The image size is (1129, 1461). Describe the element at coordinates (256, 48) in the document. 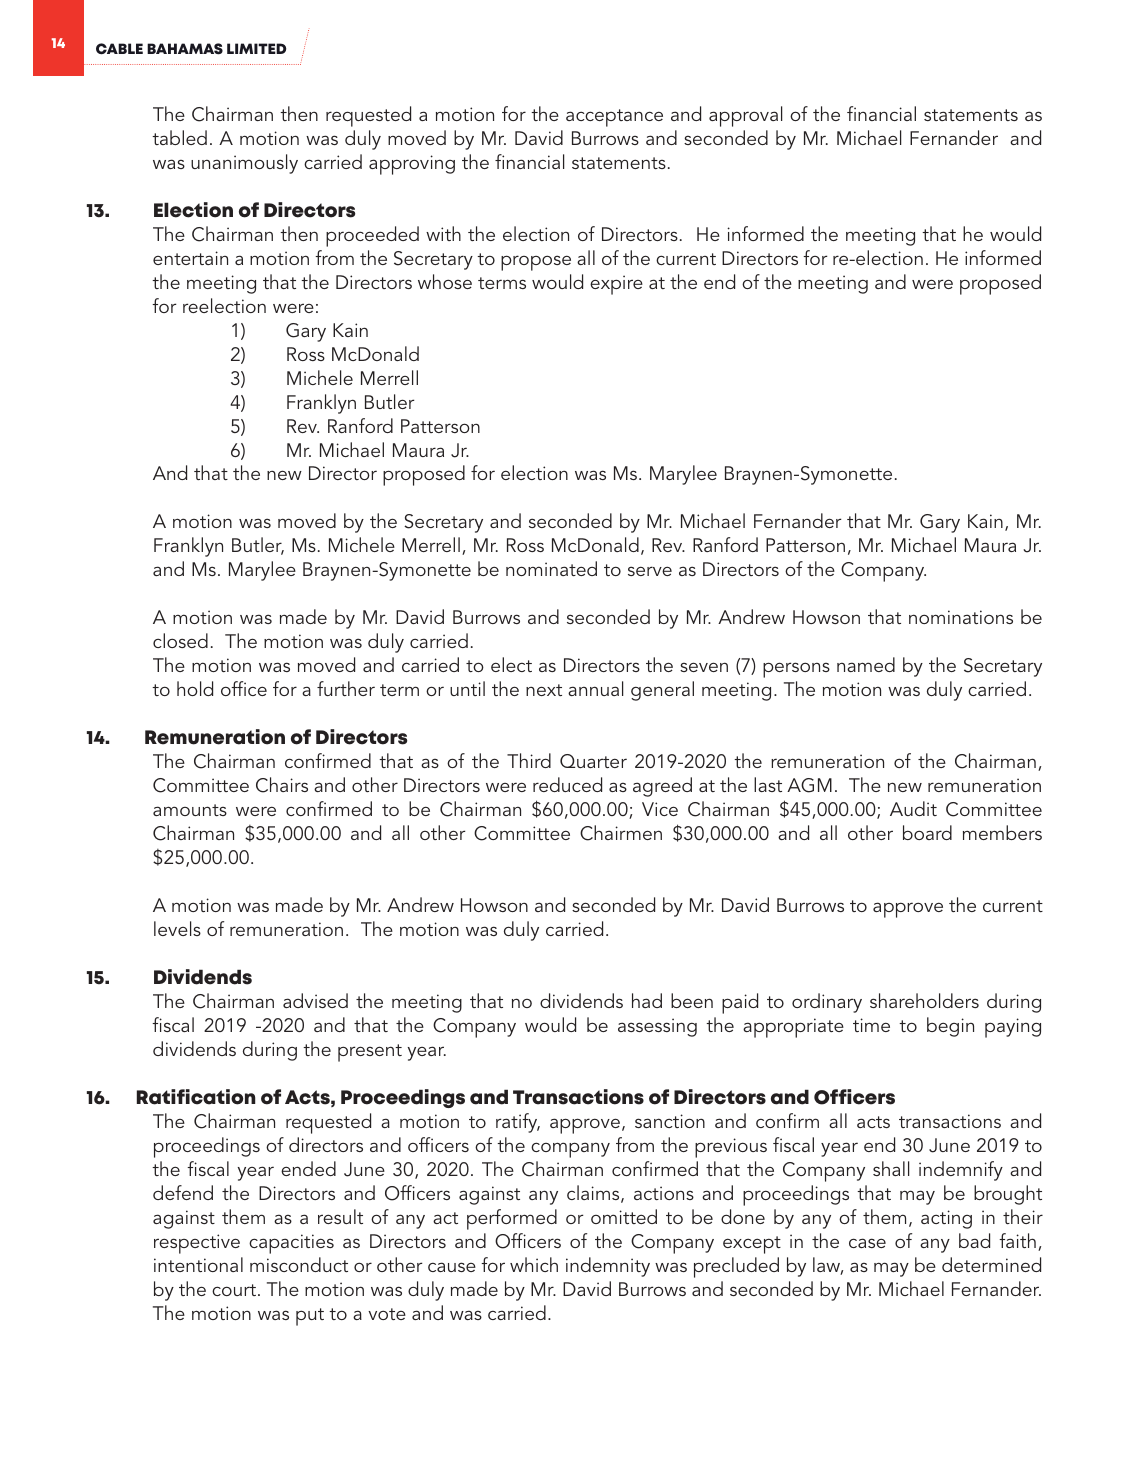

I see `LIMITED` at that location.
